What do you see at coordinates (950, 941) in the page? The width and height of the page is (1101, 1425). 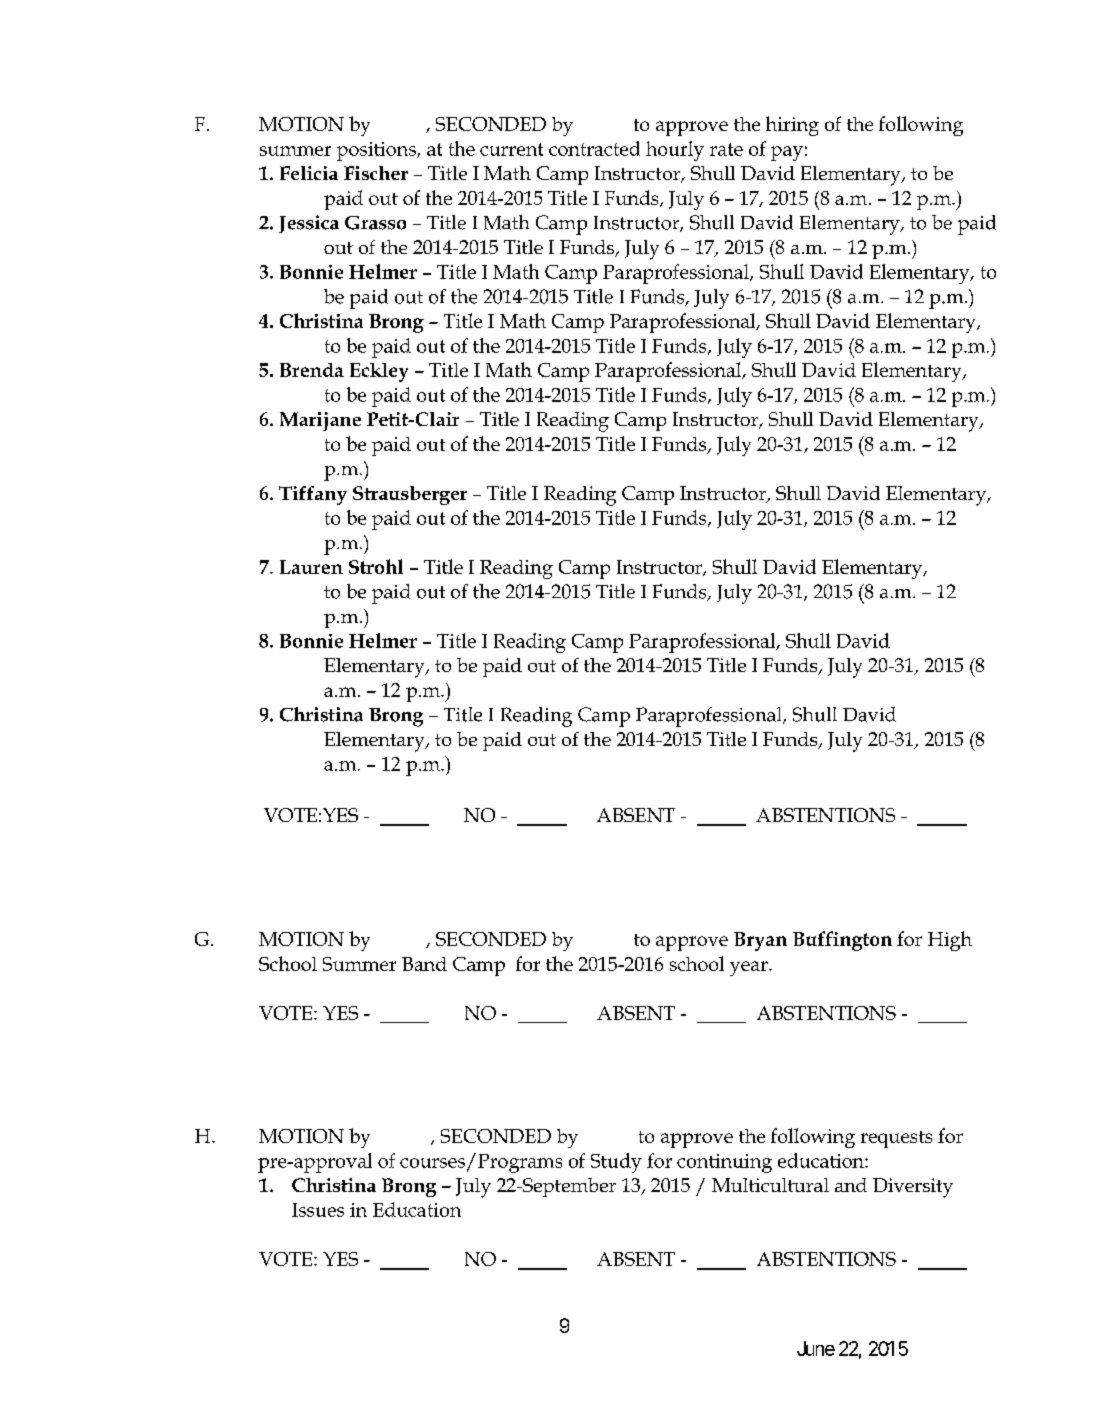 I see `High` at bounding box center [950, 941].
